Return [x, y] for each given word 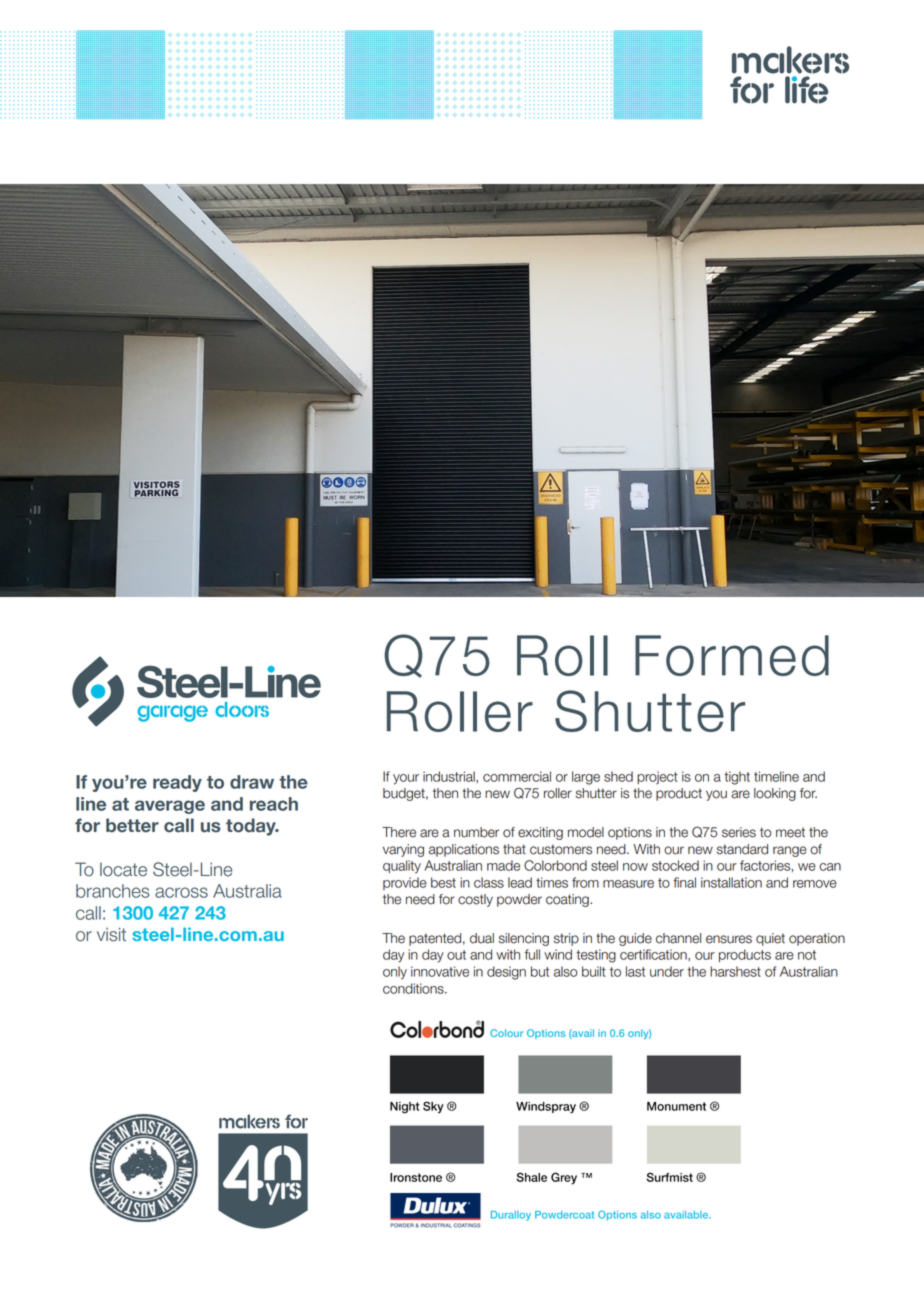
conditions [414, 988]
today [252, 827]
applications [464, 850]
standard [742, 849]
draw [252, 782]
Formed [732, 655]
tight [737, 778]
